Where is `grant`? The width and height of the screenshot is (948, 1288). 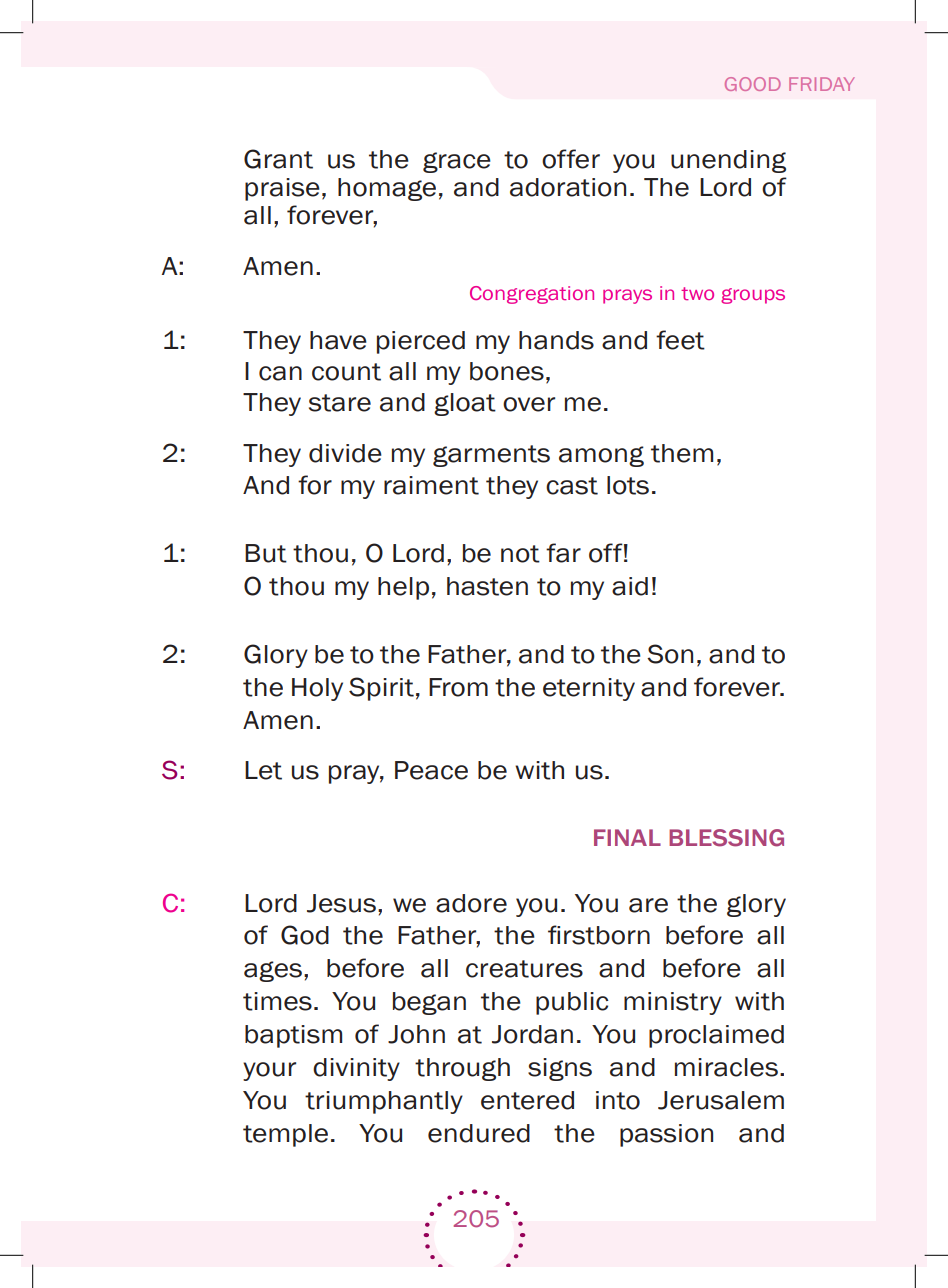 grant is located at coordinates (278, 159).
